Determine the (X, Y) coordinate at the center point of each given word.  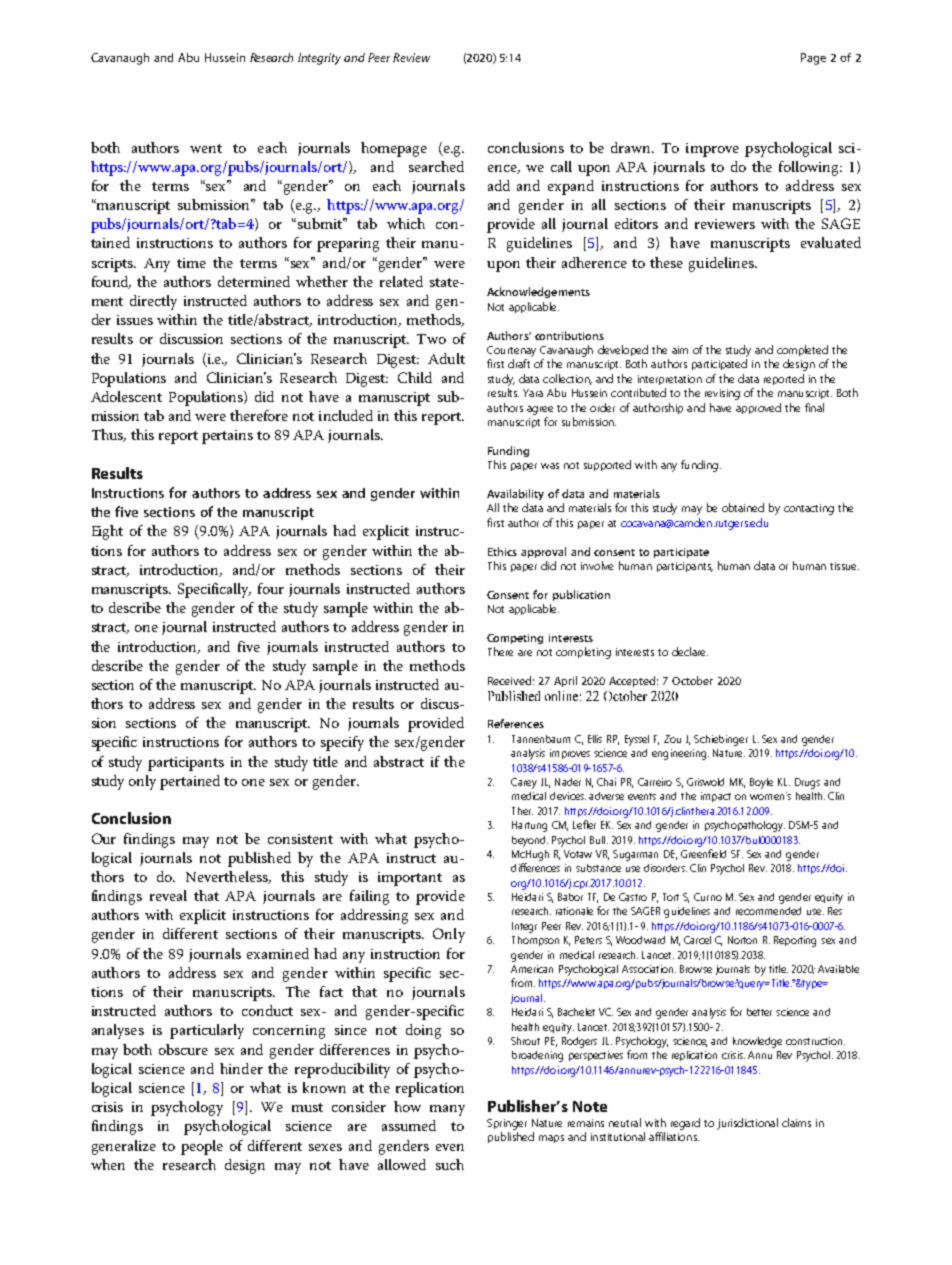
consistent (300, 839)
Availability (515, 494)
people (202, 1147)
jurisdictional (747, 1124)
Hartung (529, 826)
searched (436, 166)
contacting (809, 509)
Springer (507, 1124)
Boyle (761, 783)
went (206, 148)
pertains (227, 437)
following (810, 168)
